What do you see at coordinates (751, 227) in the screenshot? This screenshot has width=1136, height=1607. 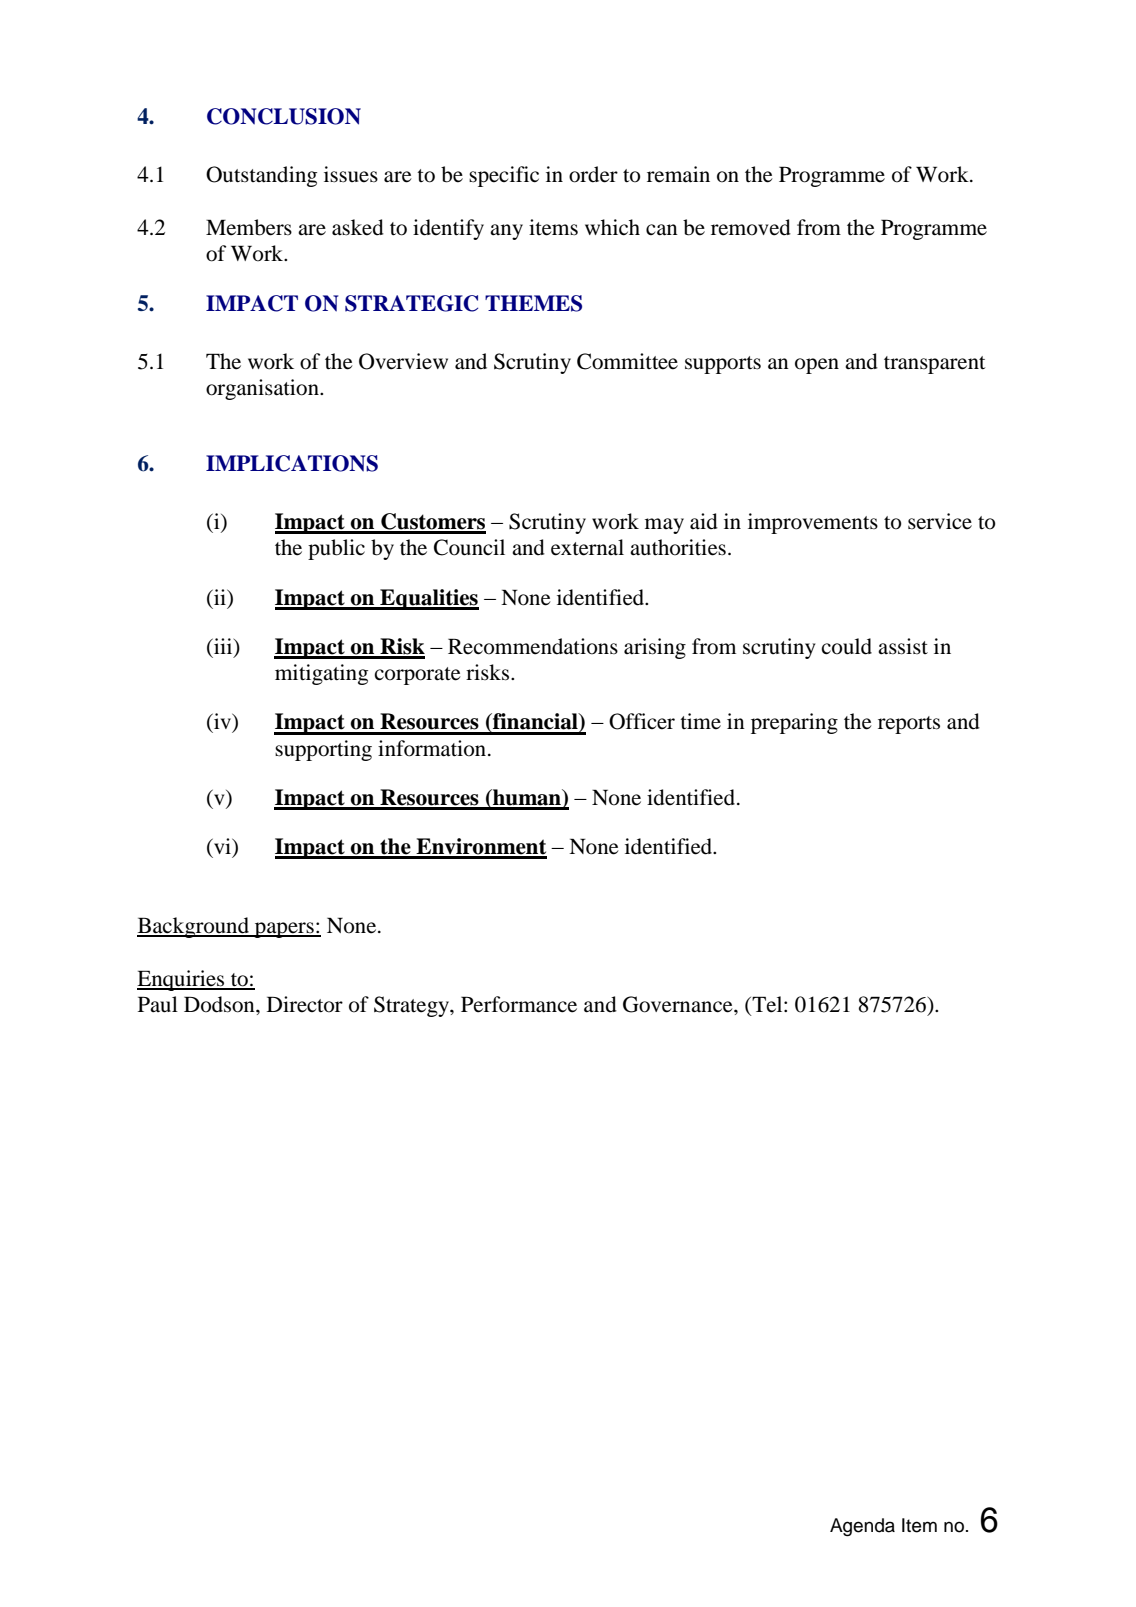 I see `removed` at bounding box center [751, 227].
